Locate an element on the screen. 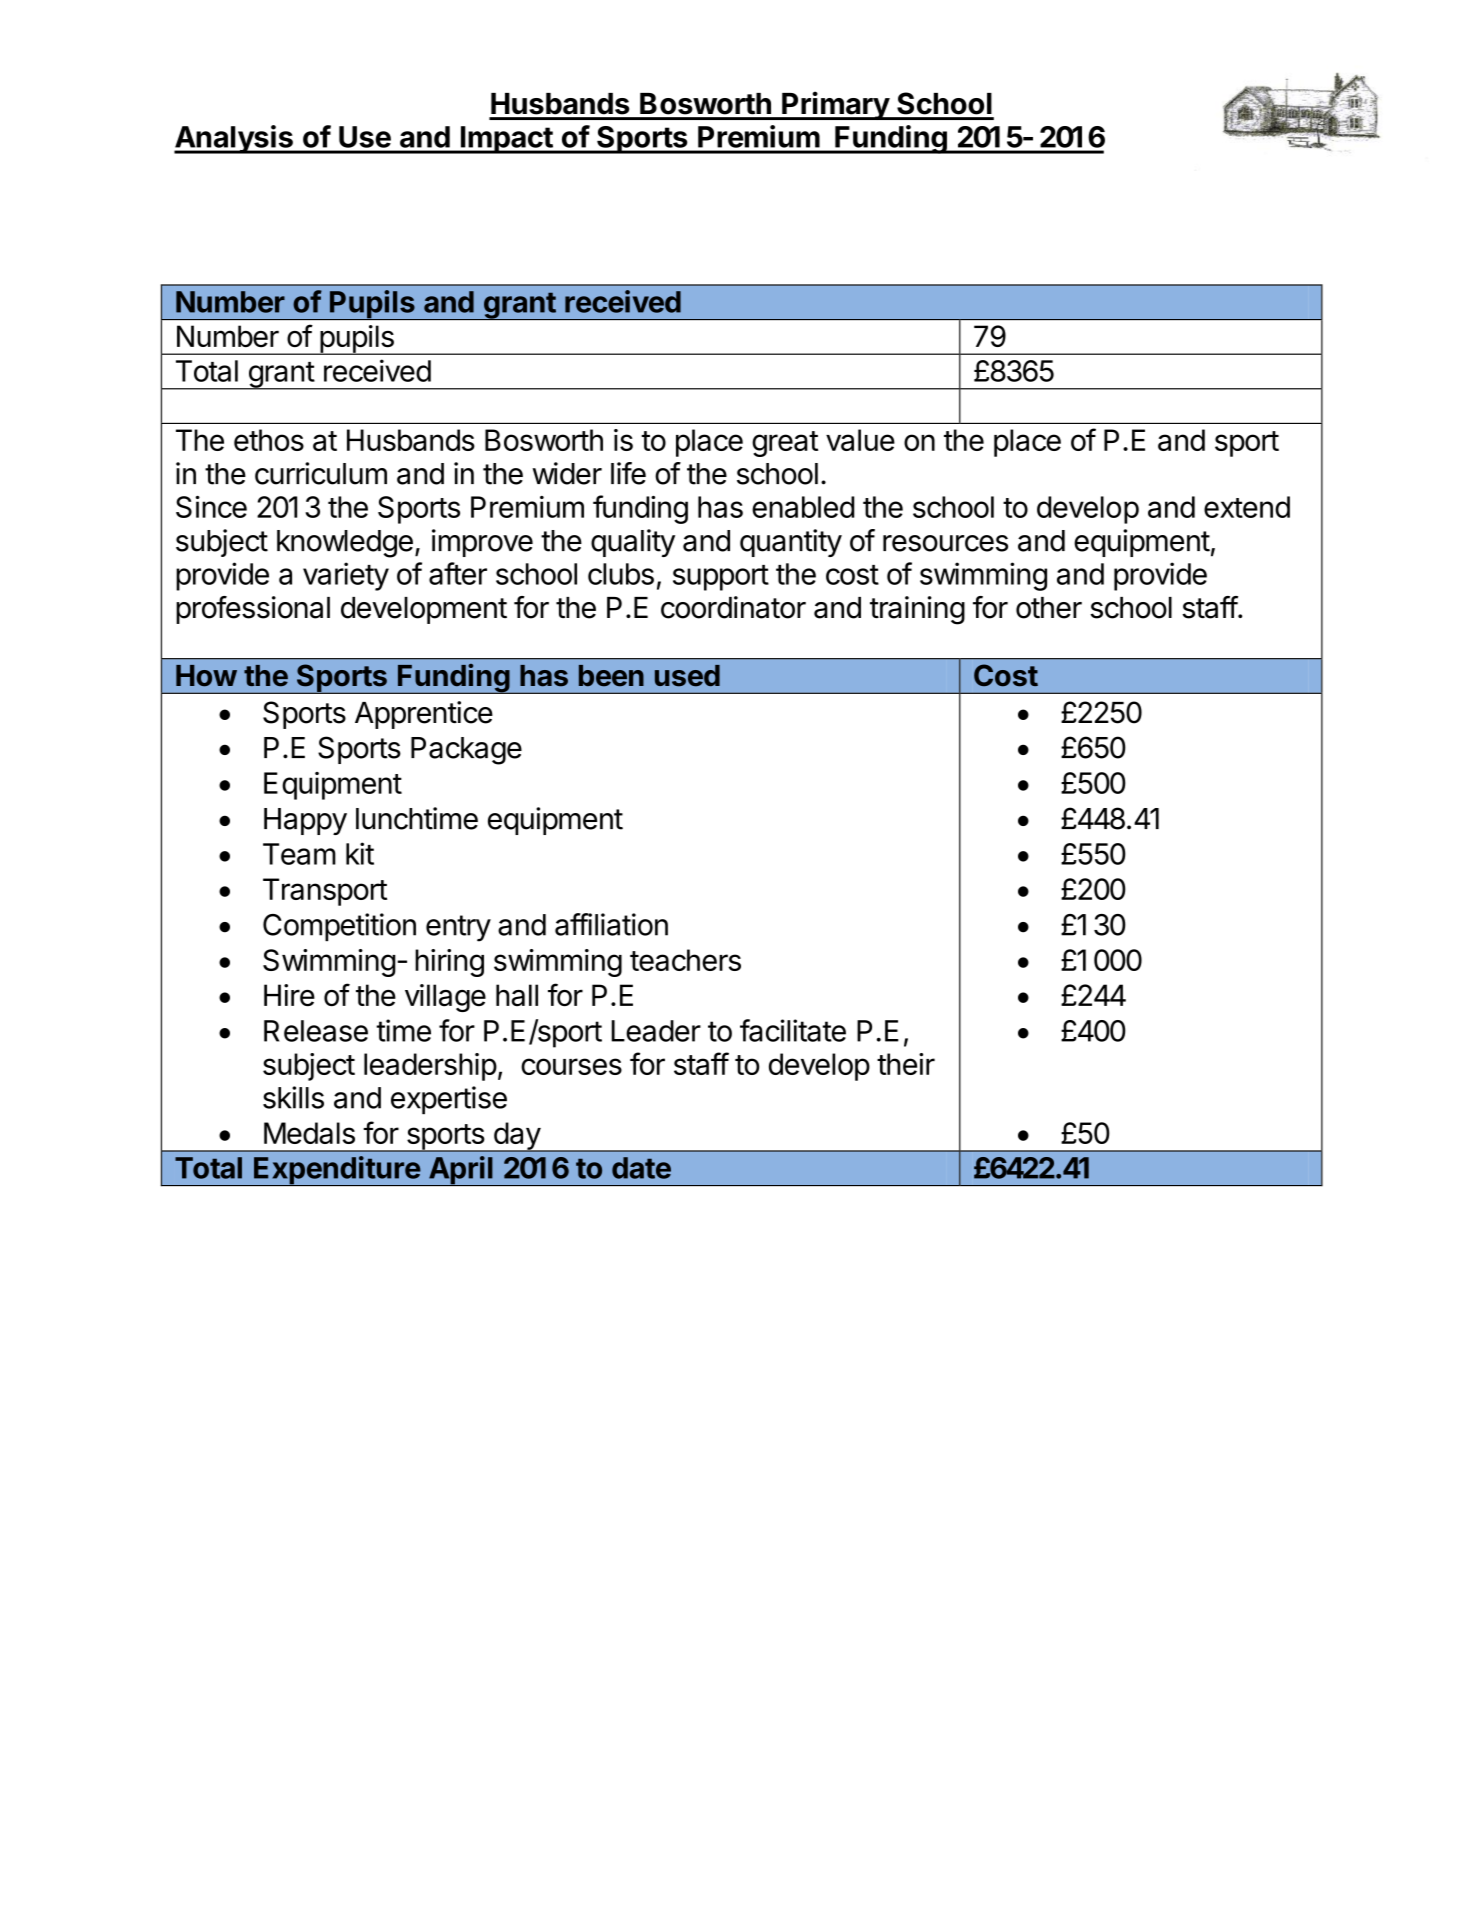  ethos is located at coordinates (269, 440).
